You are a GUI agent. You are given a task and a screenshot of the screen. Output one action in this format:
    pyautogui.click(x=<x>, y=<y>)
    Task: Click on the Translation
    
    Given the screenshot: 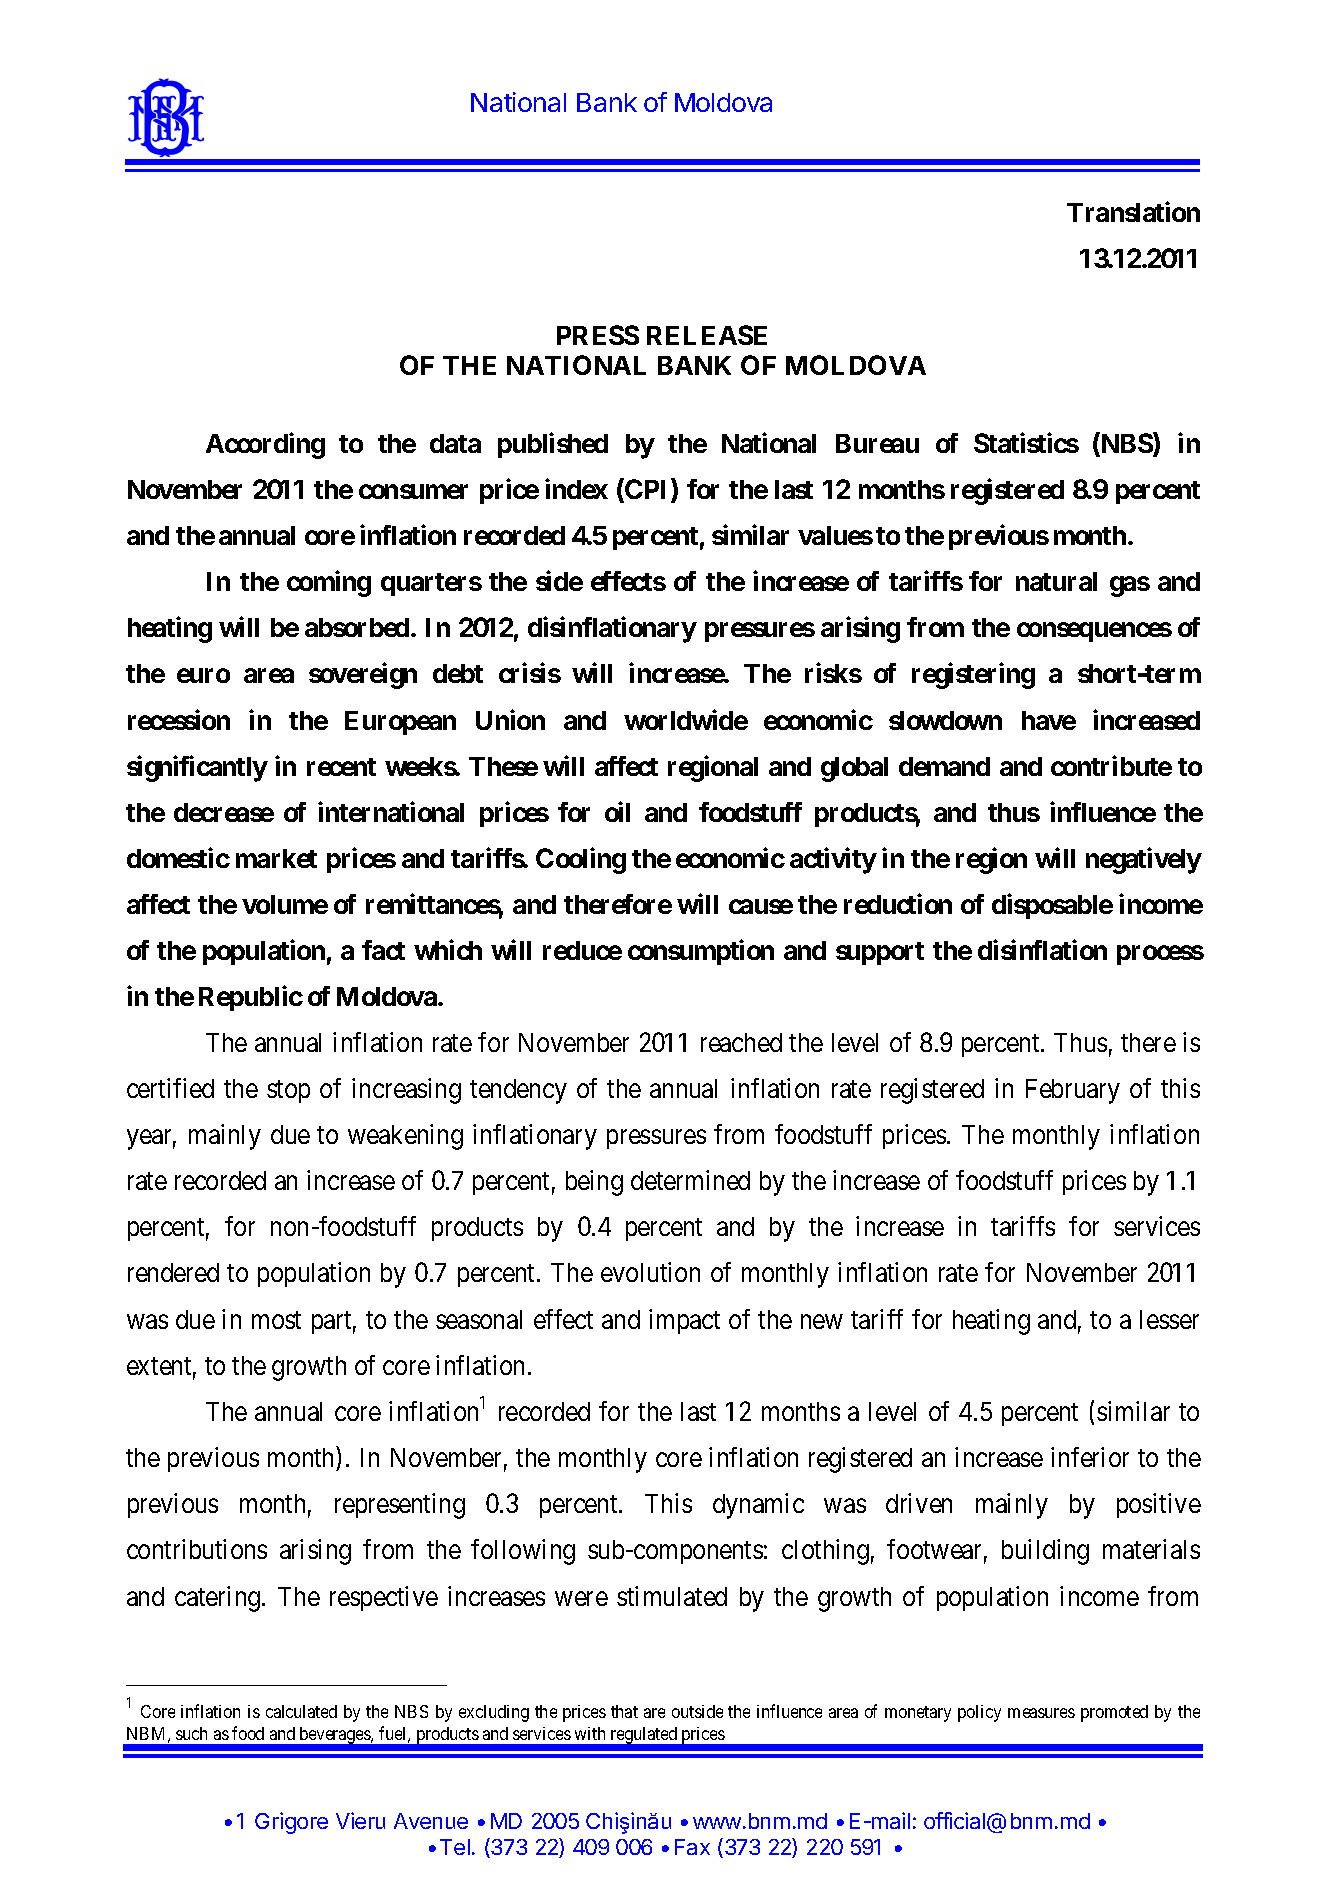 What is the action you would take?
    pyautogui.click(x=1133, y=211)
